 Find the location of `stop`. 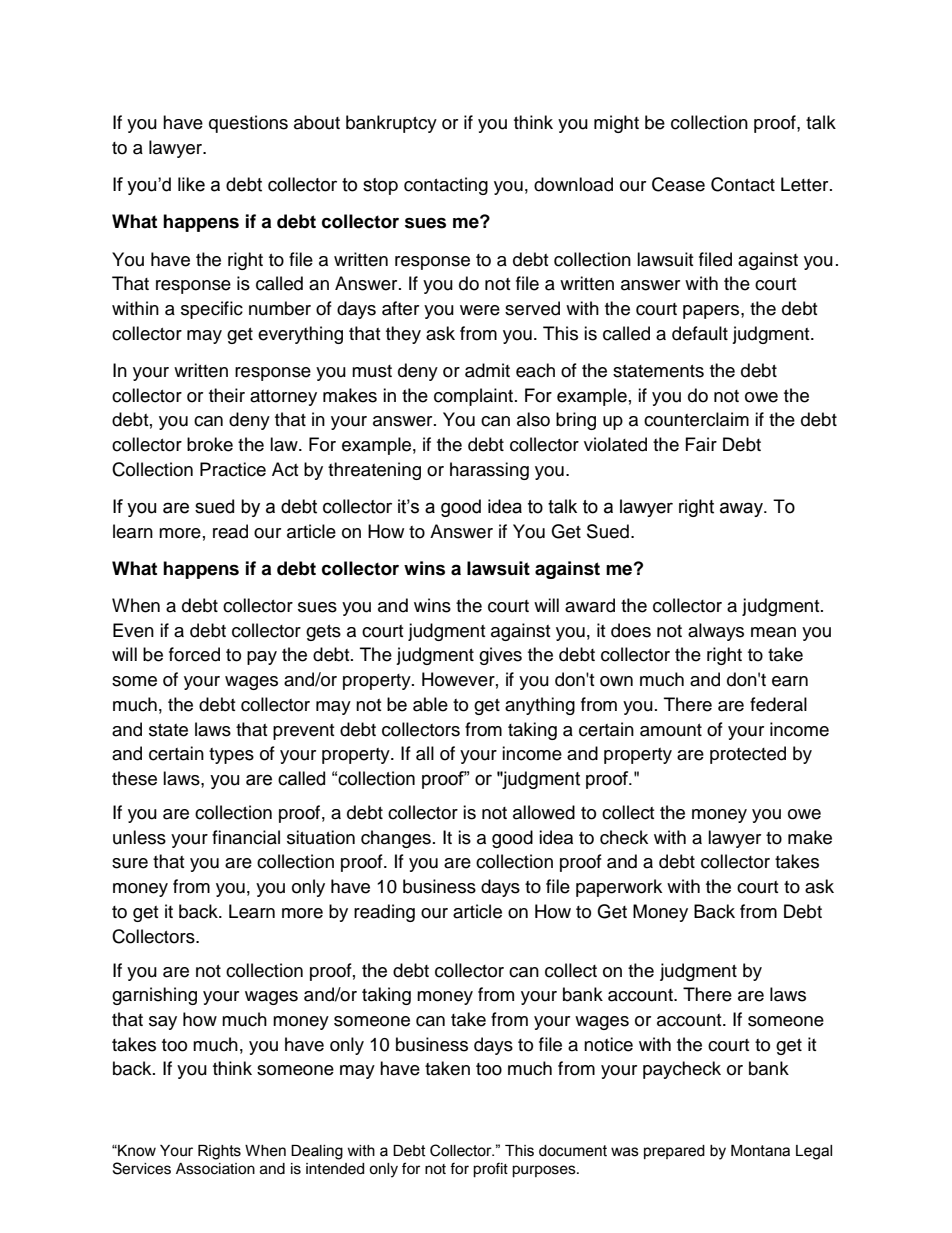

stop is located at coordinates (380, 186).
